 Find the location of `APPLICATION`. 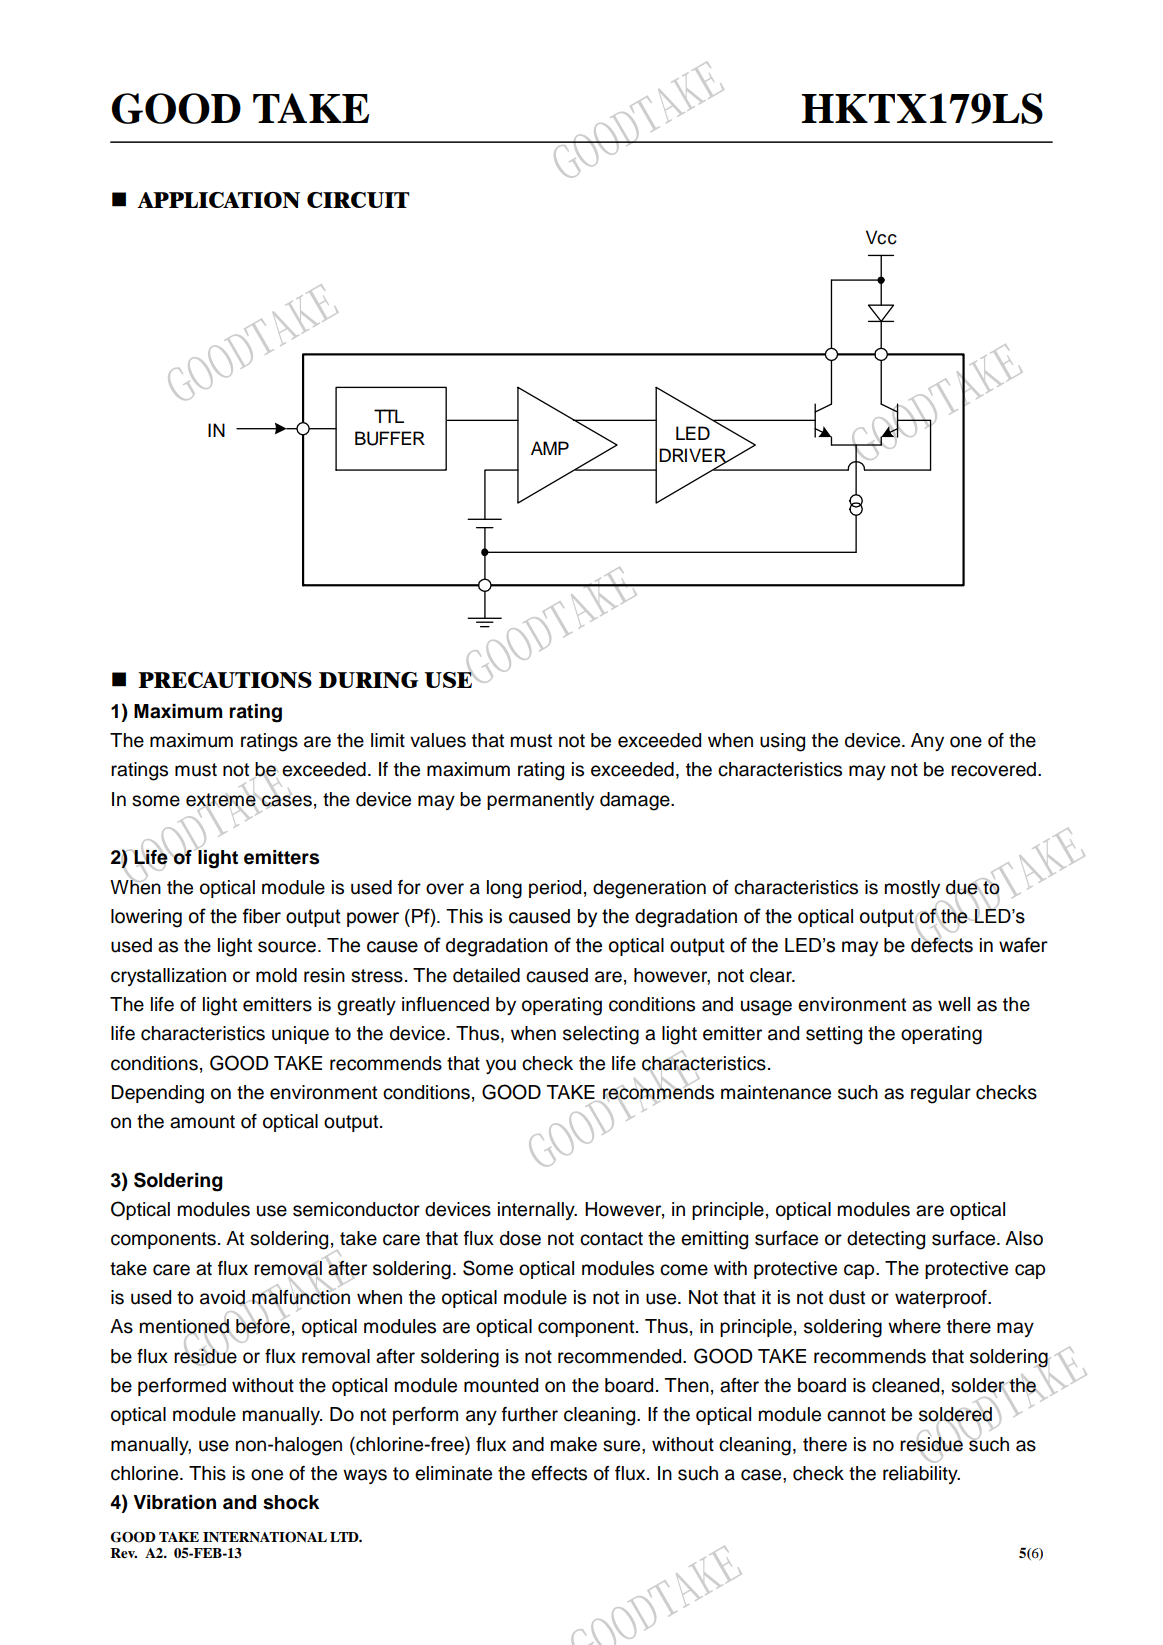

APPLICATION is located at coordinates (218, 200).
